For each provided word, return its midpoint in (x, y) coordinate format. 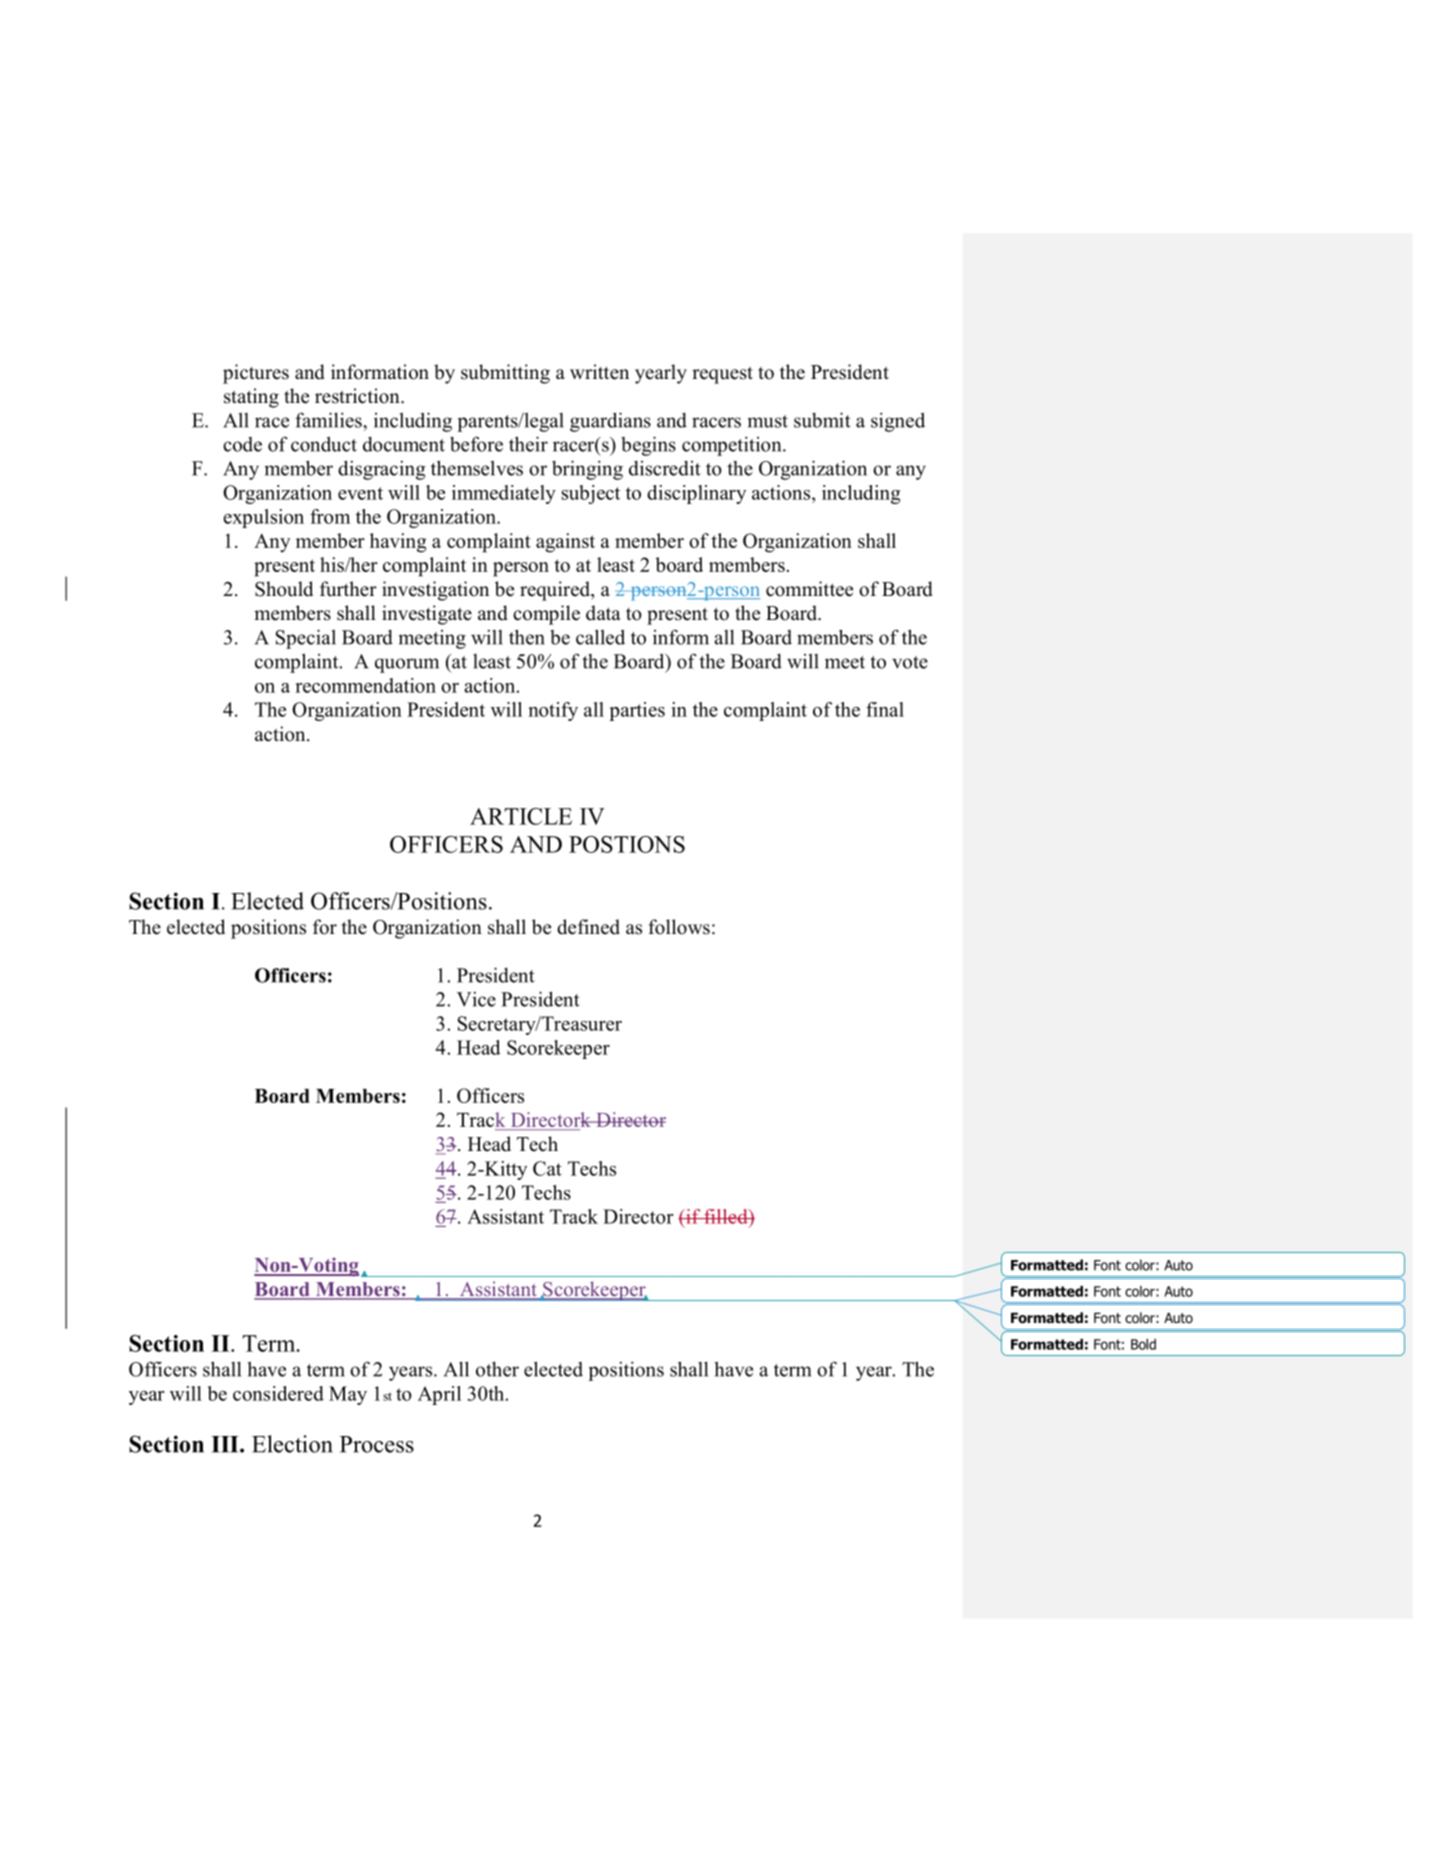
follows (679, 927)
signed (898, 422)
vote (910, 662)
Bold (1143, 1344)
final (885, 709)
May (348, 1395)
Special (306, 639)
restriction (358, 396)
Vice (476, 999)
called (600, 637)
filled (726, 1216)
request (722, 375)
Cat (547, 1168)
